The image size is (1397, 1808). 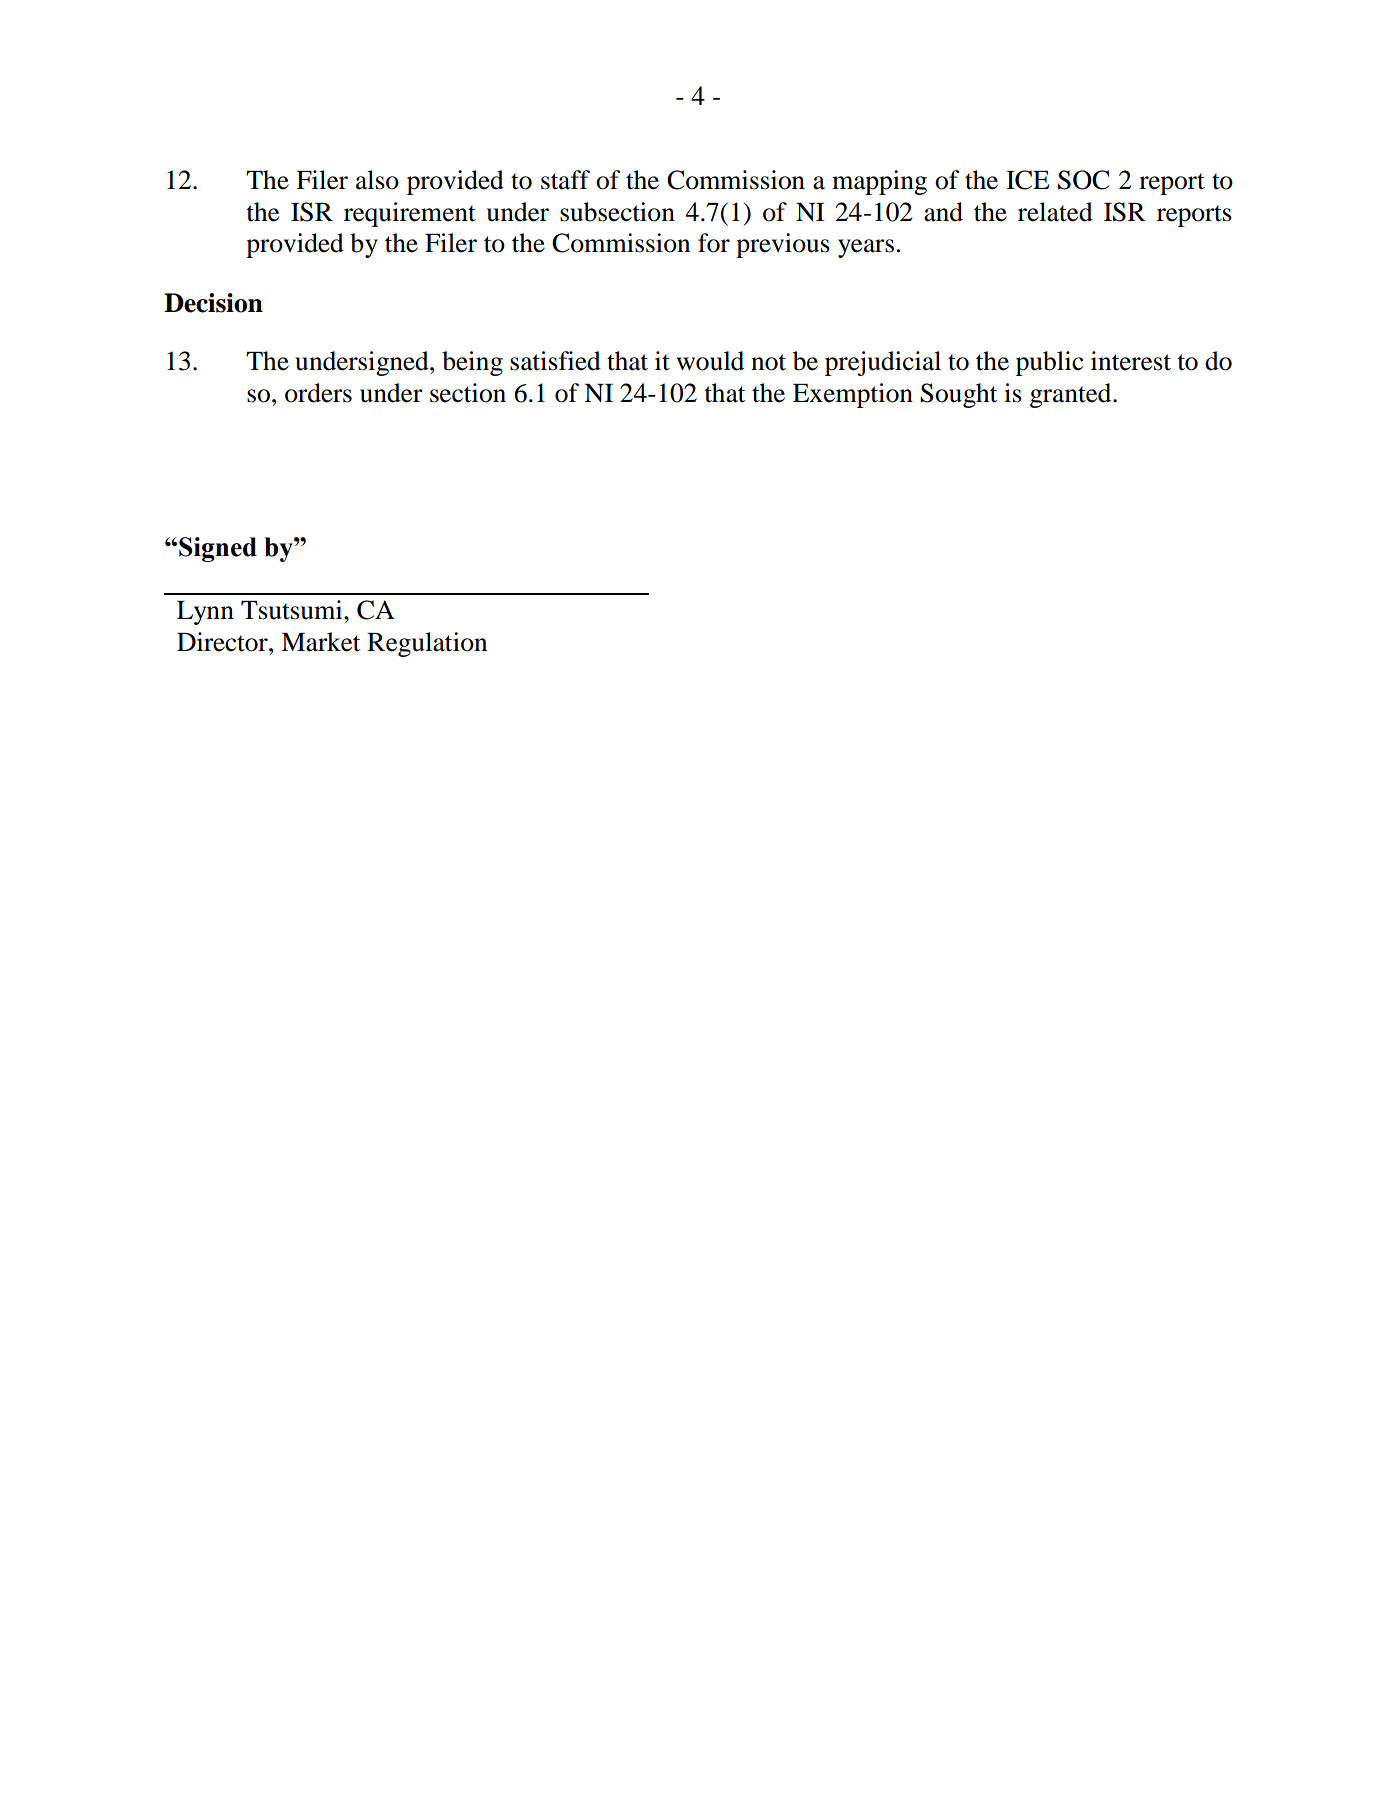 What do you see at coordinates (565, 180) in the document?
I see `staff` at bounding box center [565, 180].
